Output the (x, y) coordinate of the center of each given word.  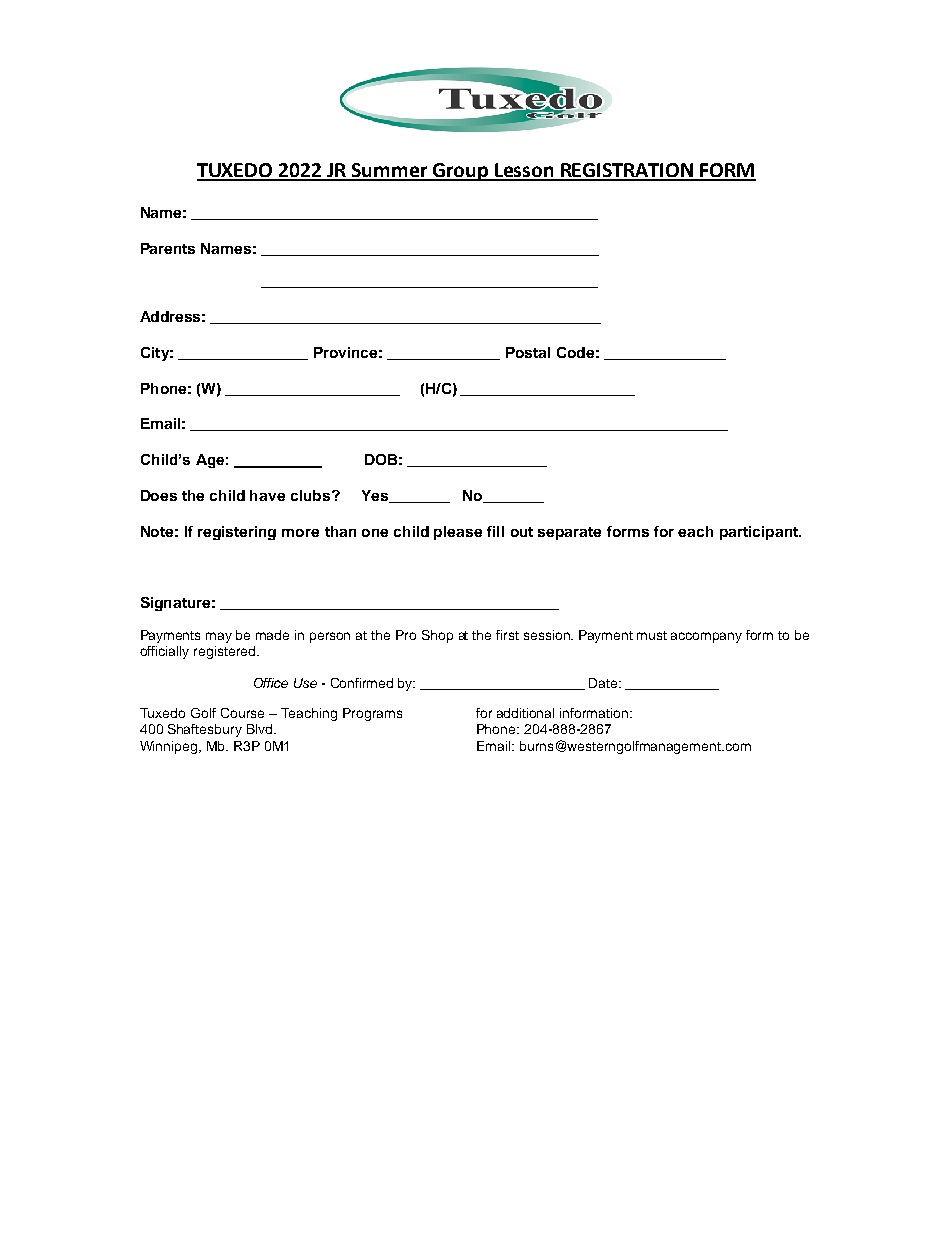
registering (237, 533)
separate (569, 533)
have (267, 495)
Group (461, 172)
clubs (312, 495)
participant (760, 533)
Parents (168, 248)
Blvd (261, 729)
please (458, 533)
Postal (528, 352)
